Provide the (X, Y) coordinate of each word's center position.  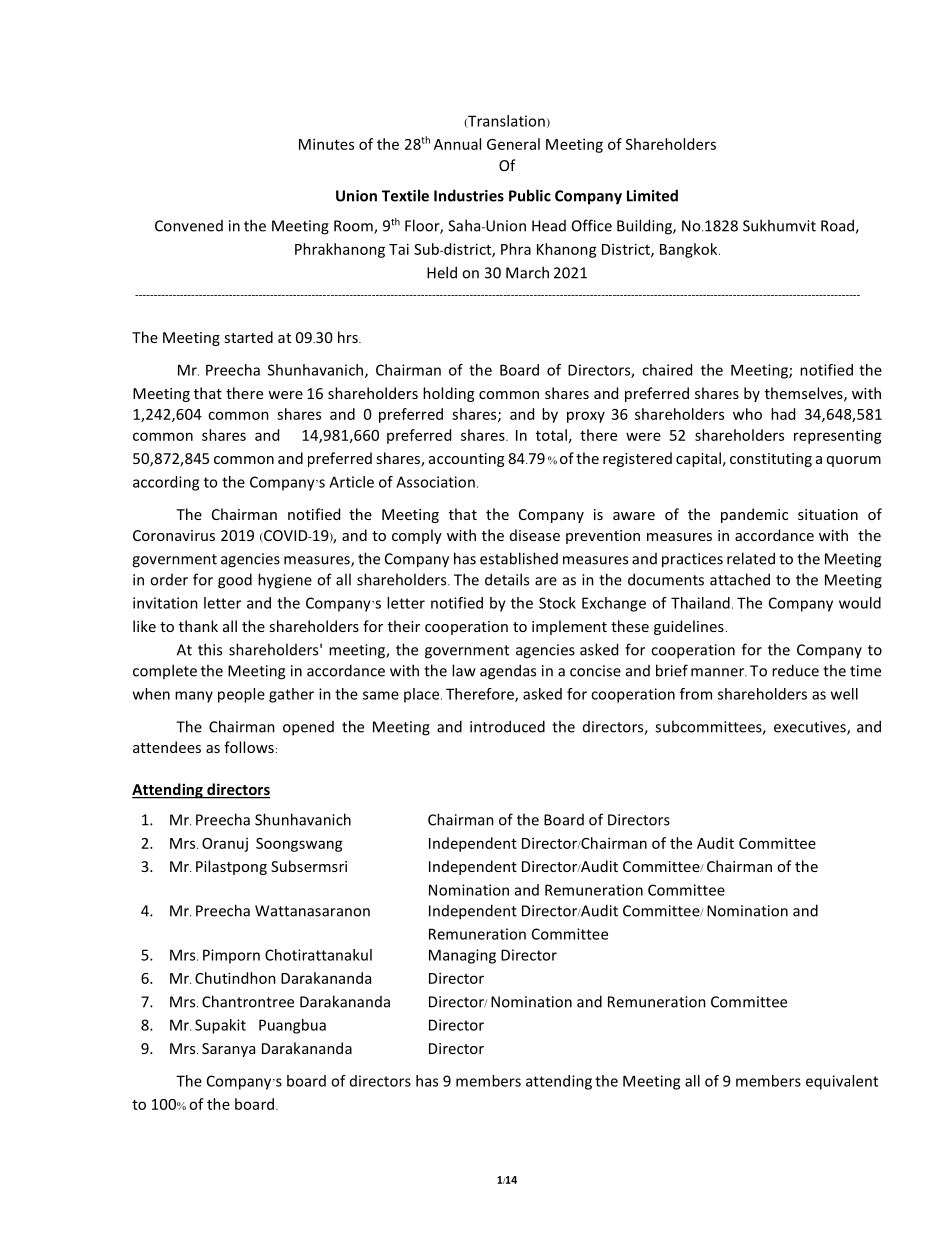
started (248, 337)
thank (198, 626)
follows (249, 747)
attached (740, 579)
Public (530, 195)
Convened (189, 226)
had (783, 414)
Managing (462, 956)
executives (811, 728)
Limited (652, 195)
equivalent (842, 1082)
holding (448, 394)
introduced (507, 726)
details (507, 579)
